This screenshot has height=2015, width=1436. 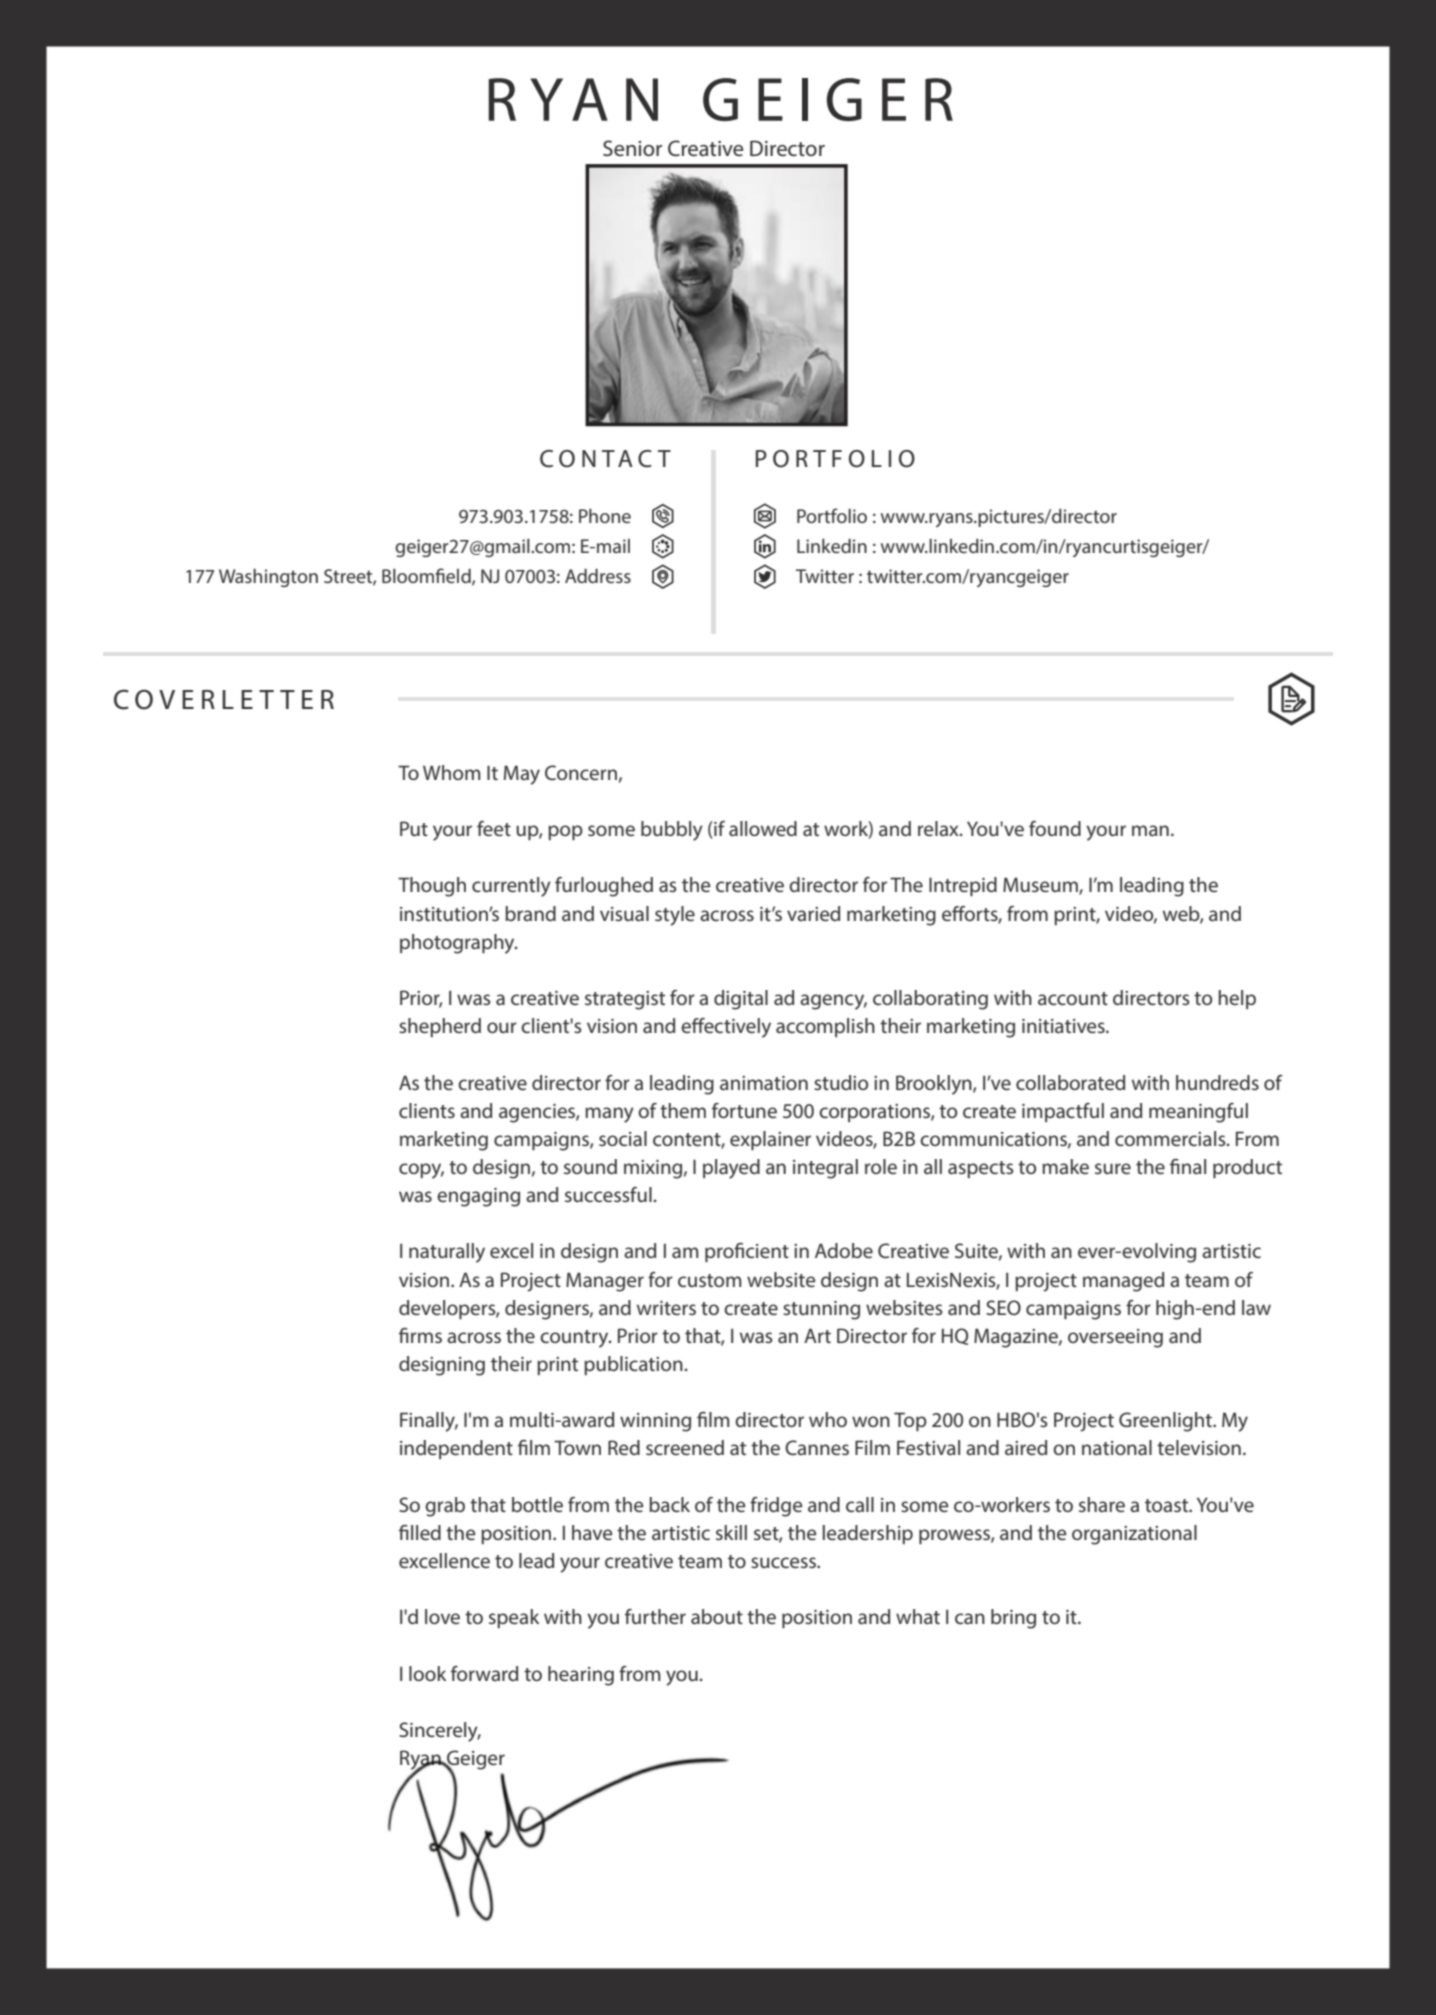 What do you see at coordinates (1055, 828) in the screenshot?
I see `found` at bounding box center [1055, 828].
